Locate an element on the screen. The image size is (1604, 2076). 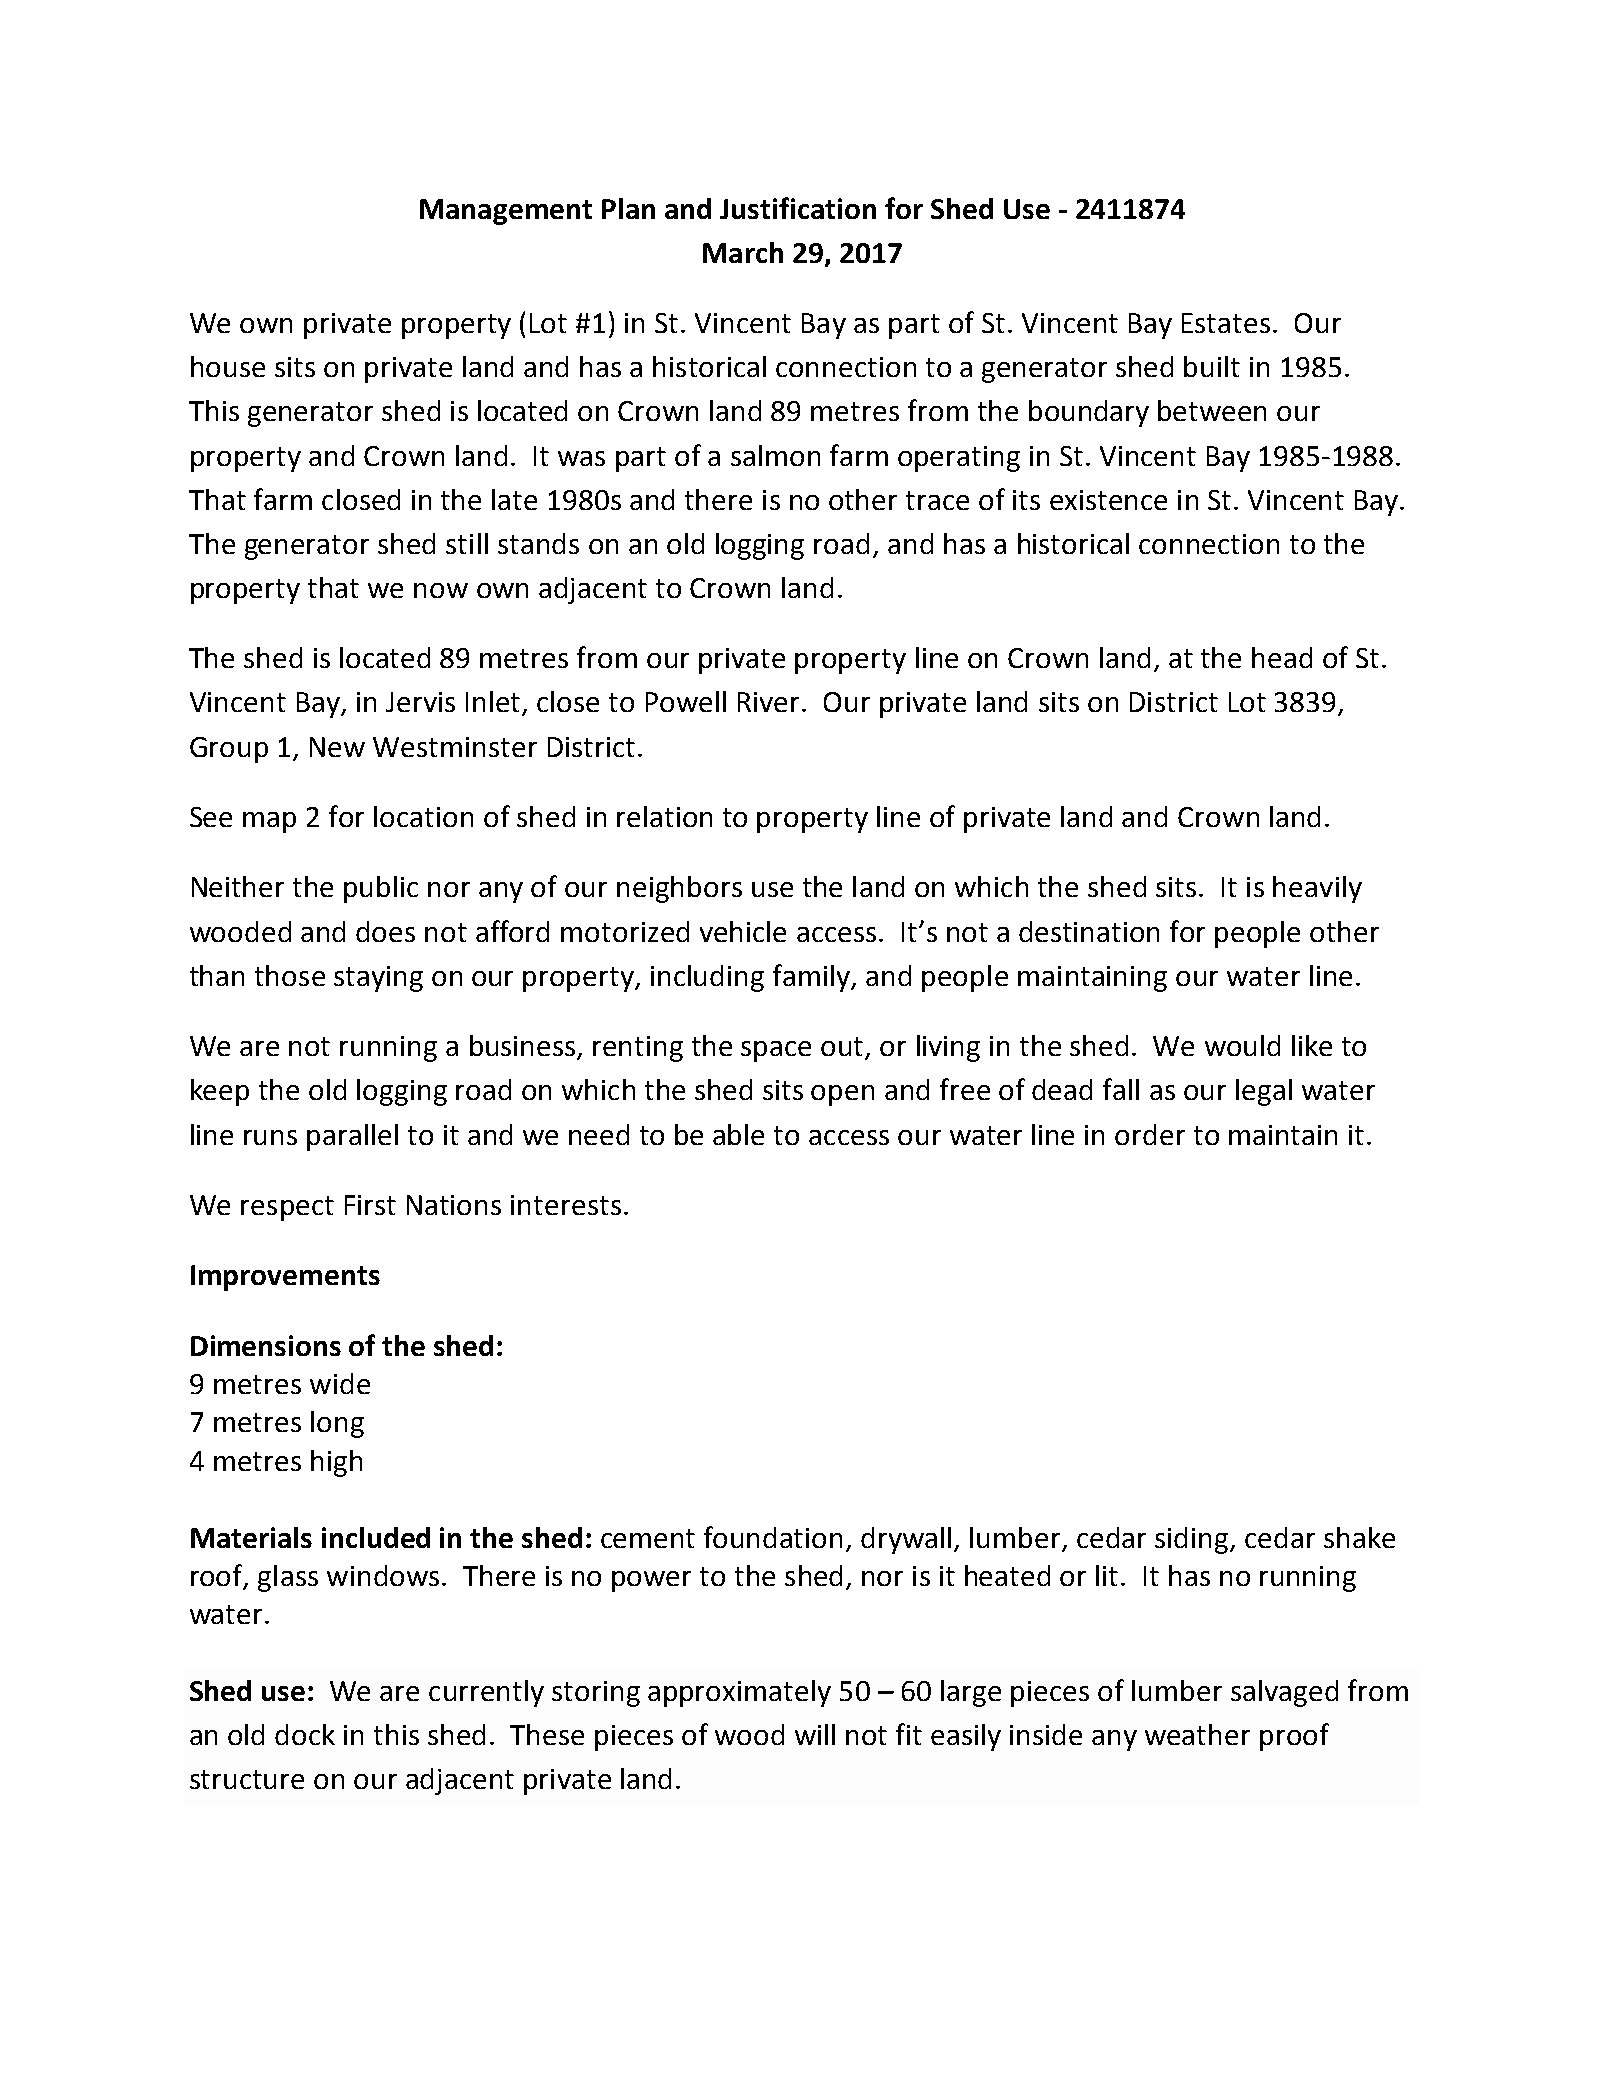
weather is located at coordinates (1197, 1734).
